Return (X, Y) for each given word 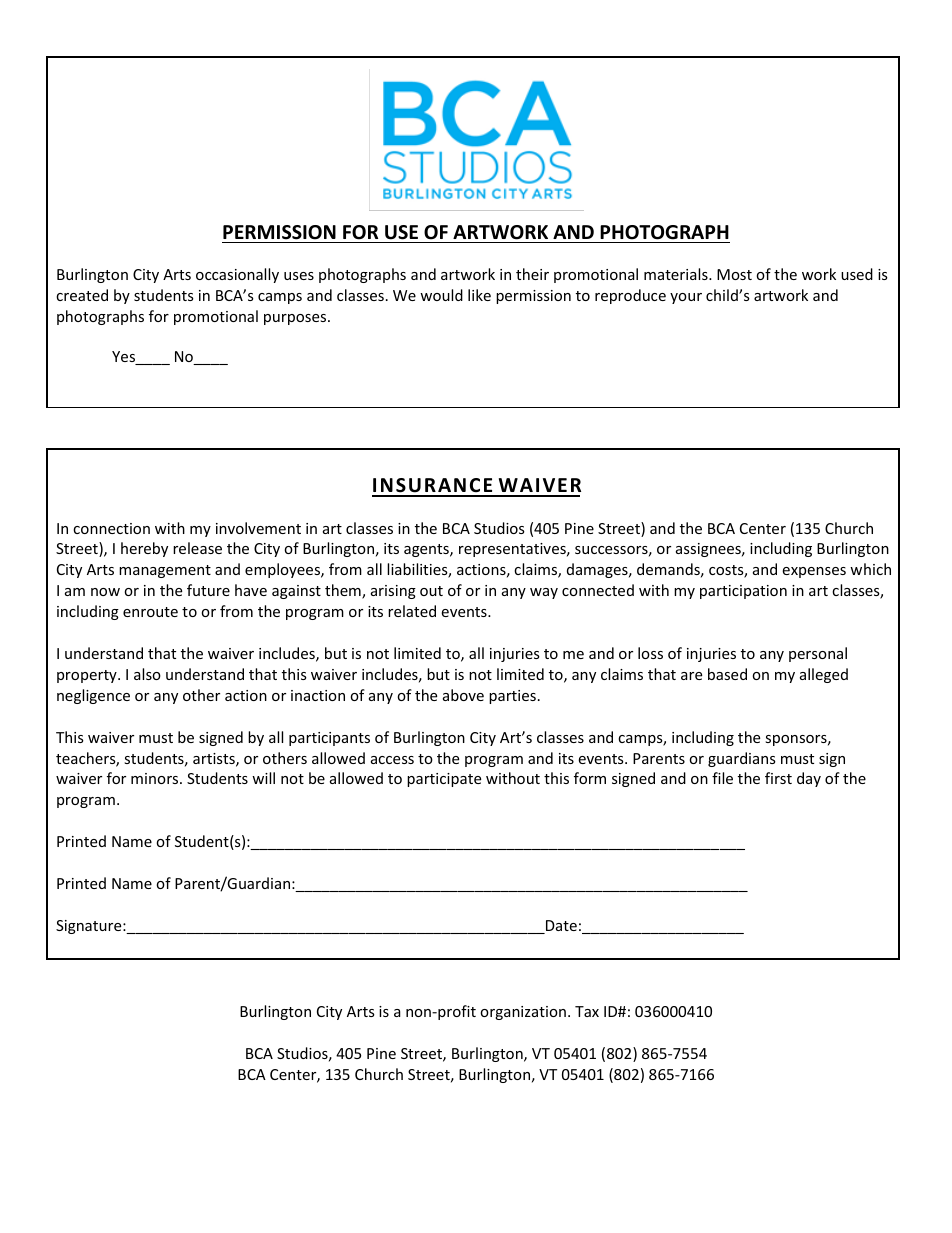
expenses (814, 572)
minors (156, 778)
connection (111, 528)
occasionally (237, 275)
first (778, 778)
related (412, 611)
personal (818, 654)
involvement (258, 528)
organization (523, 1013)
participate (444, 780)
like (479, 295)
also (147, 674)
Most (734, 274)
